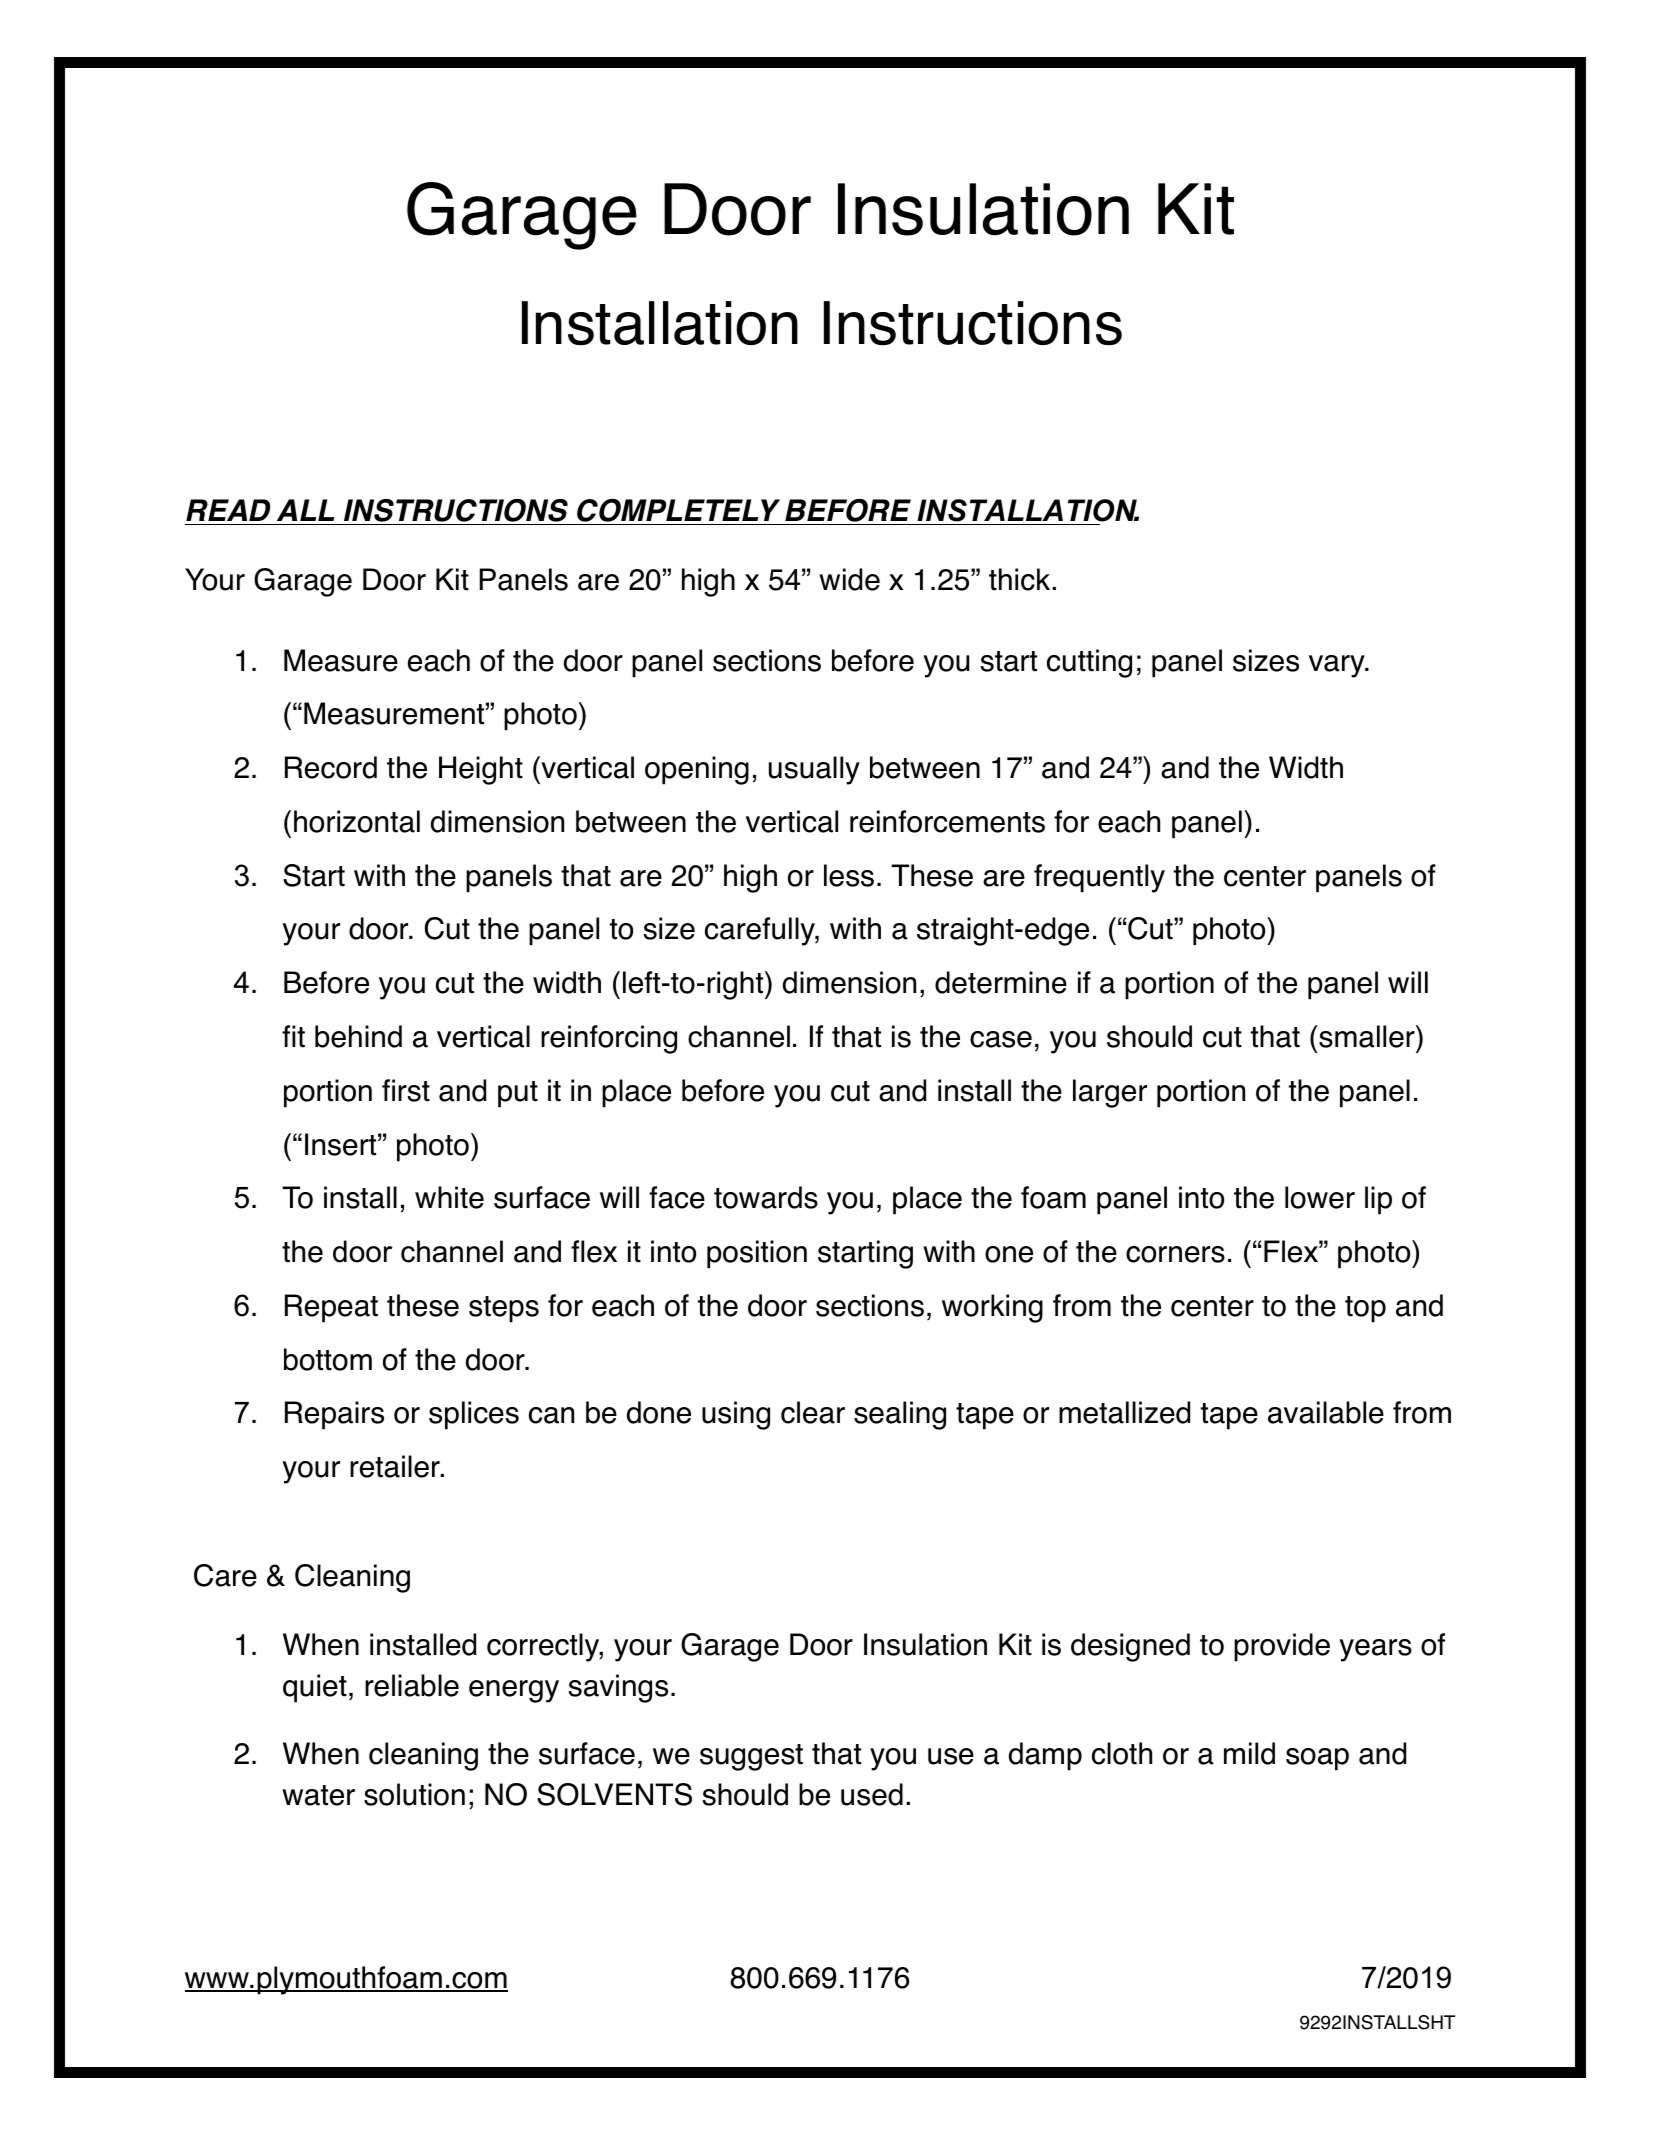 This image has width=1662, height=2151. I want to click on white, so click(449, 1197).
